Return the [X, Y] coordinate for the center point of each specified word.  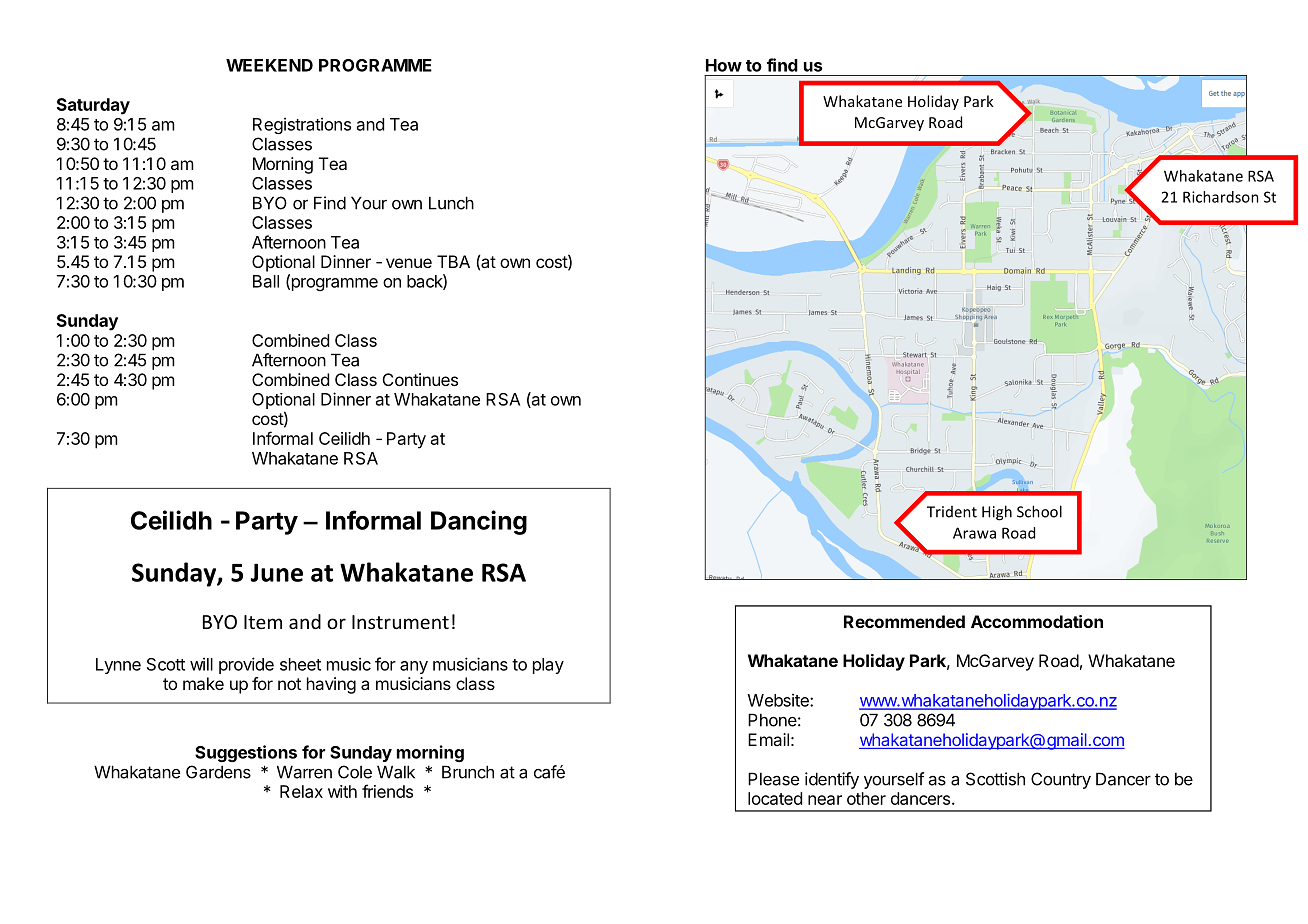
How [724, 65]
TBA [453, 261]
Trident [952, 512]
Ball [266, 281]
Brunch [468, 772]
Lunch [451, 203]
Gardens [218, 772]
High [997, 513]
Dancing [479, 522]
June [276, 572]
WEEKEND [269, 65]
